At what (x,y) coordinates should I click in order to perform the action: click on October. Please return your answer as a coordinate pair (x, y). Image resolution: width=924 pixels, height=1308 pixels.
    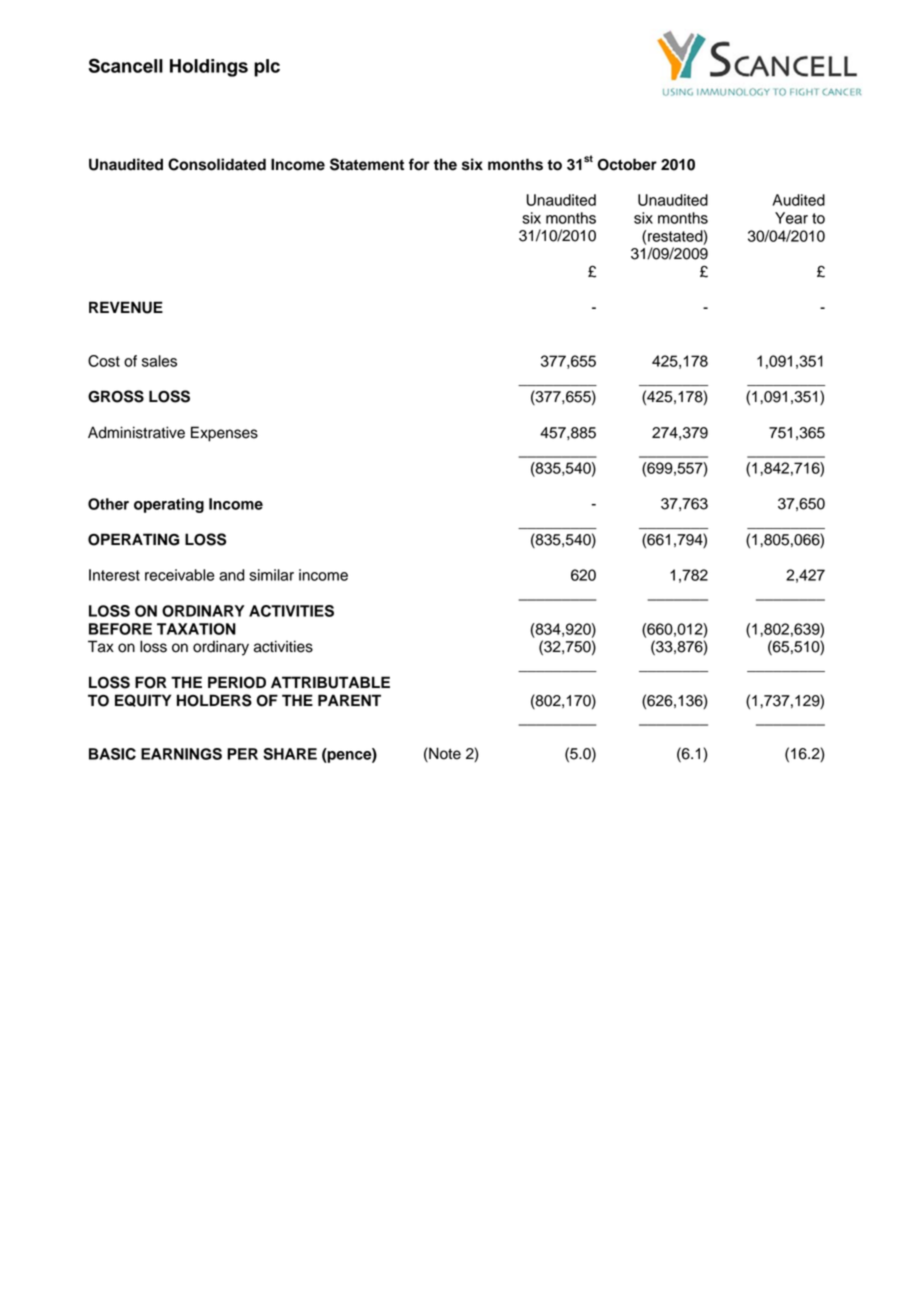
    Looking at the image, I should click on (627, 164).
